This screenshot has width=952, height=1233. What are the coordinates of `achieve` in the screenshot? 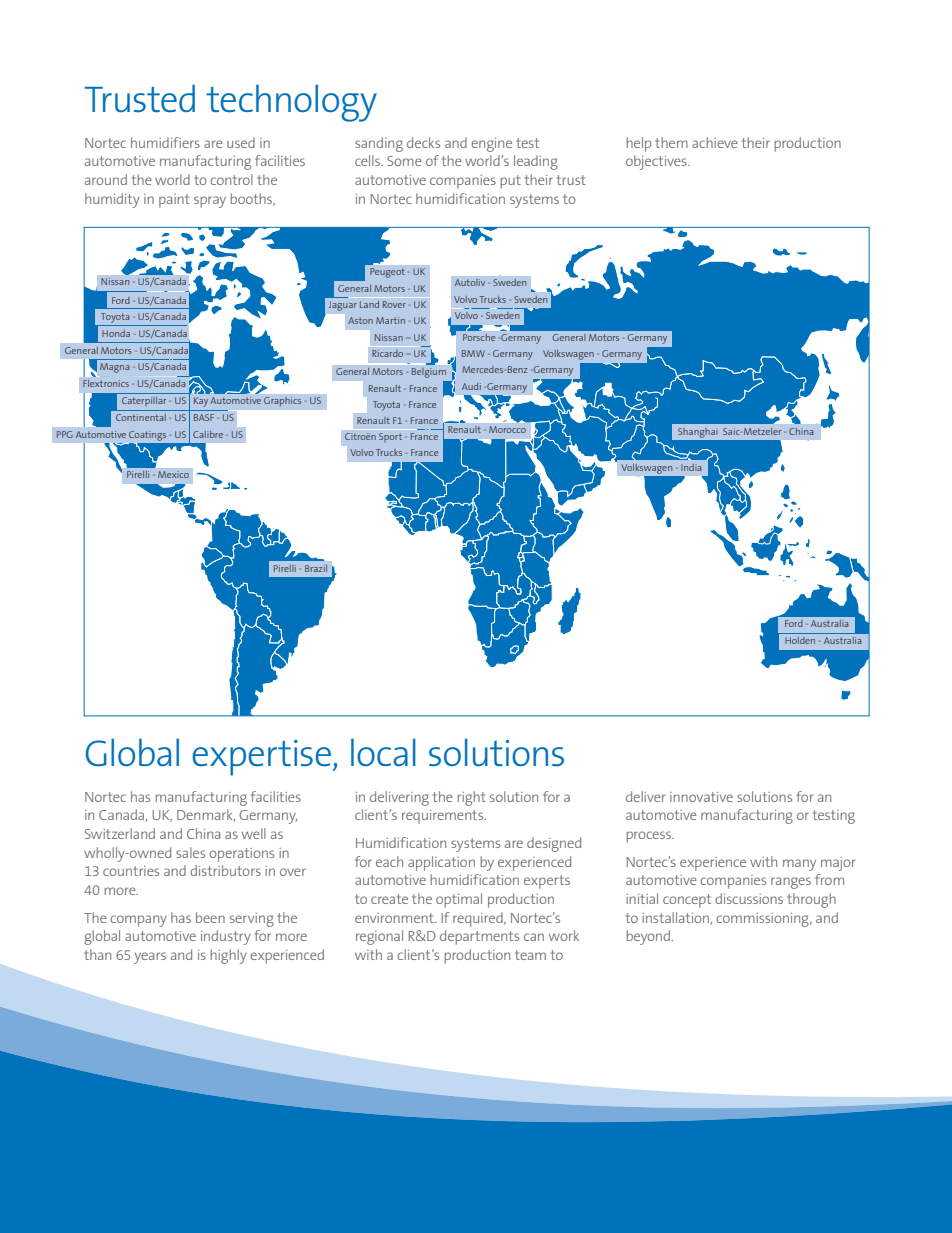 It's located at (715, 142).
